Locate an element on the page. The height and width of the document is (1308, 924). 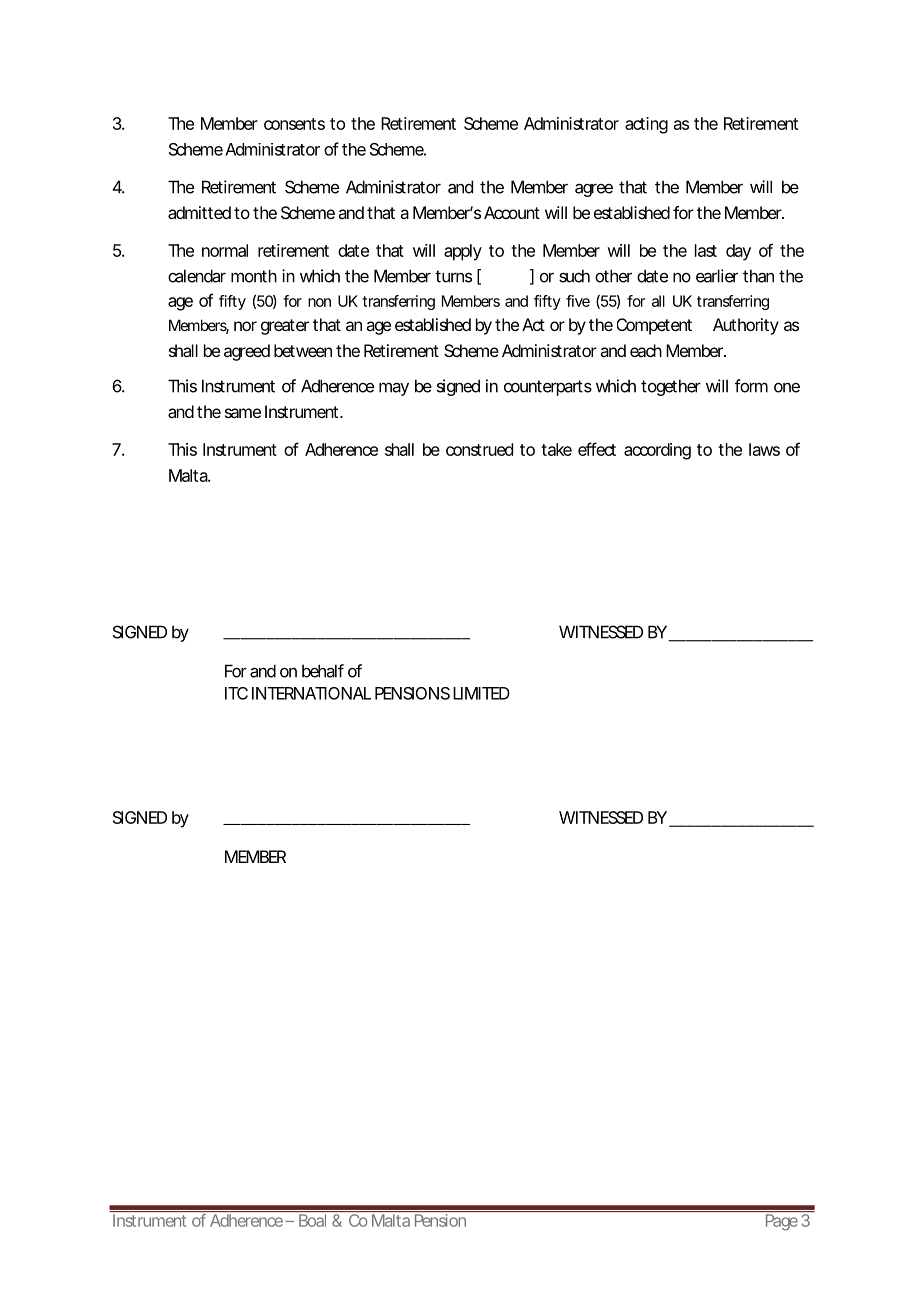
acting is located at coordinates (646, 125).
